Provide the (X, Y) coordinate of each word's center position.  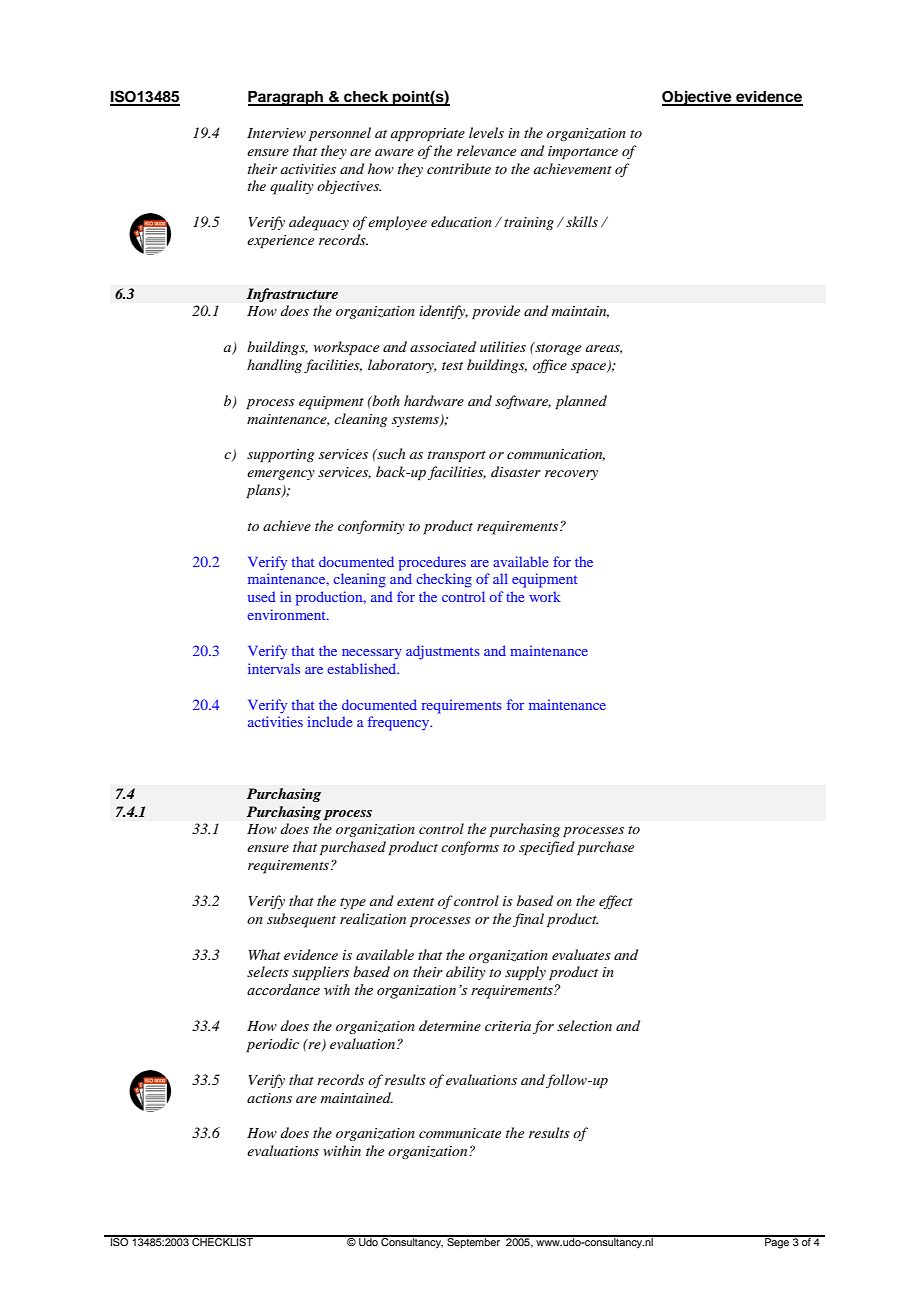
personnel (340, 134)
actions (269, 1098)
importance (583, 153)
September (474, 1242)
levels (486, 132)
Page (777, 1242)
